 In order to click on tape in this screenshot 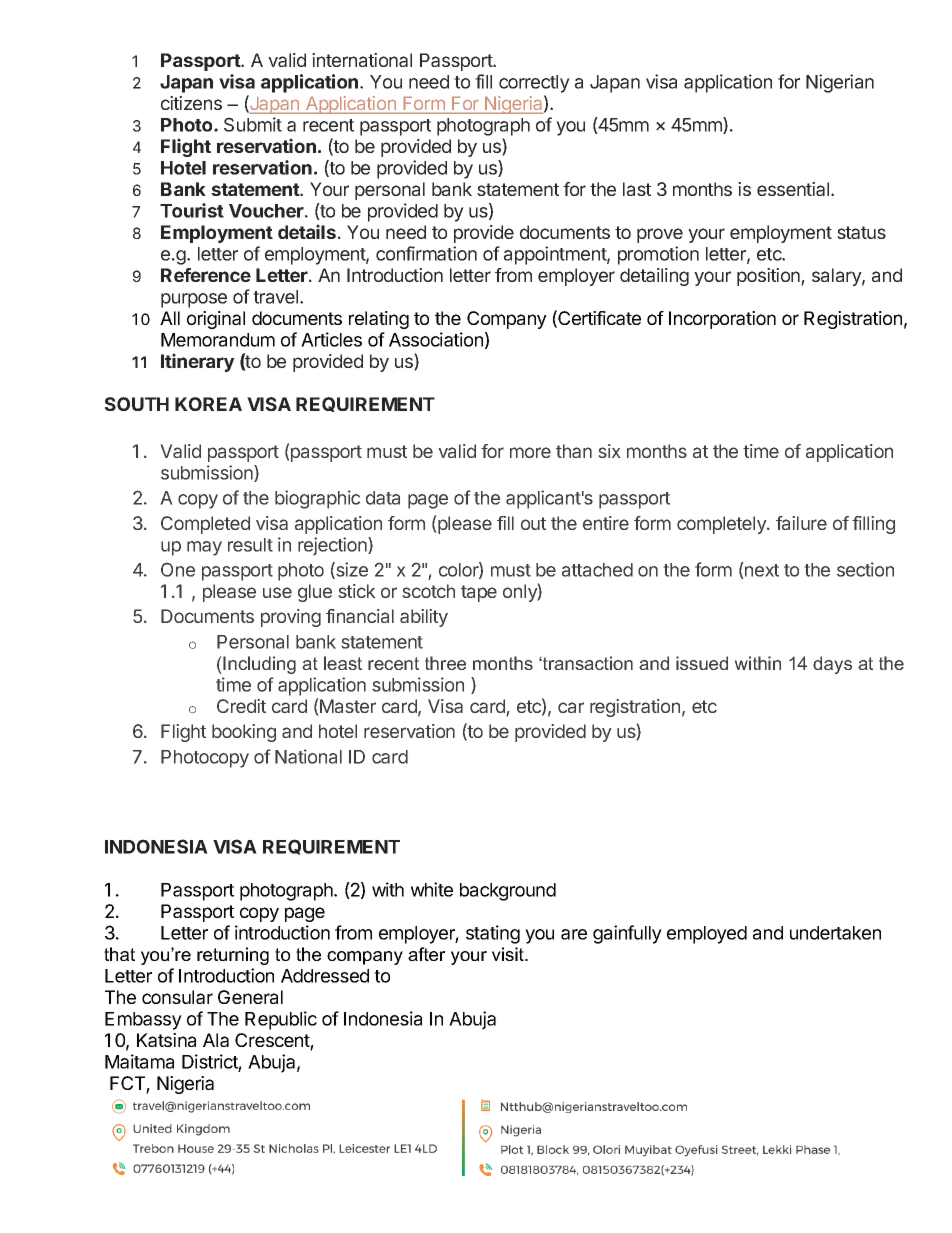, I will do `click(479, 593)`.
